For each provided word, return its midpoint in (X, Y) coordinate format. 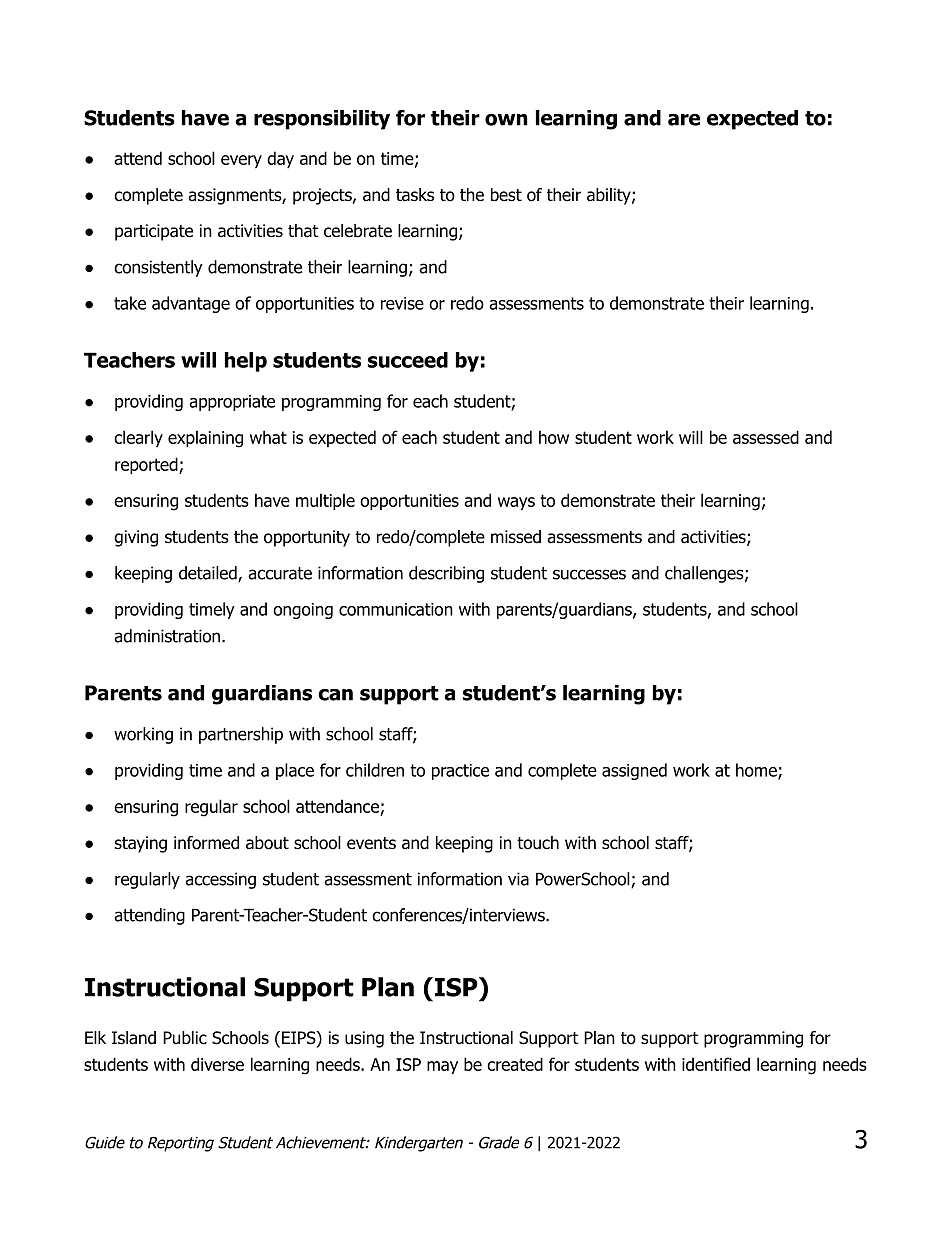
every (241, 161)
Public (185, 1038)
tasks (415, 195)
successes (589, 574)
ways (516, 503)
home (757, 771)
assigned (634, 771)
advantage (191, 304)
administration (168, 636)
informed (206, 843)
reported (147, 465)
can (335, 695)
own (506, 120)
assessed (766, 437)
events (371, 843)
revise (402, 303)
